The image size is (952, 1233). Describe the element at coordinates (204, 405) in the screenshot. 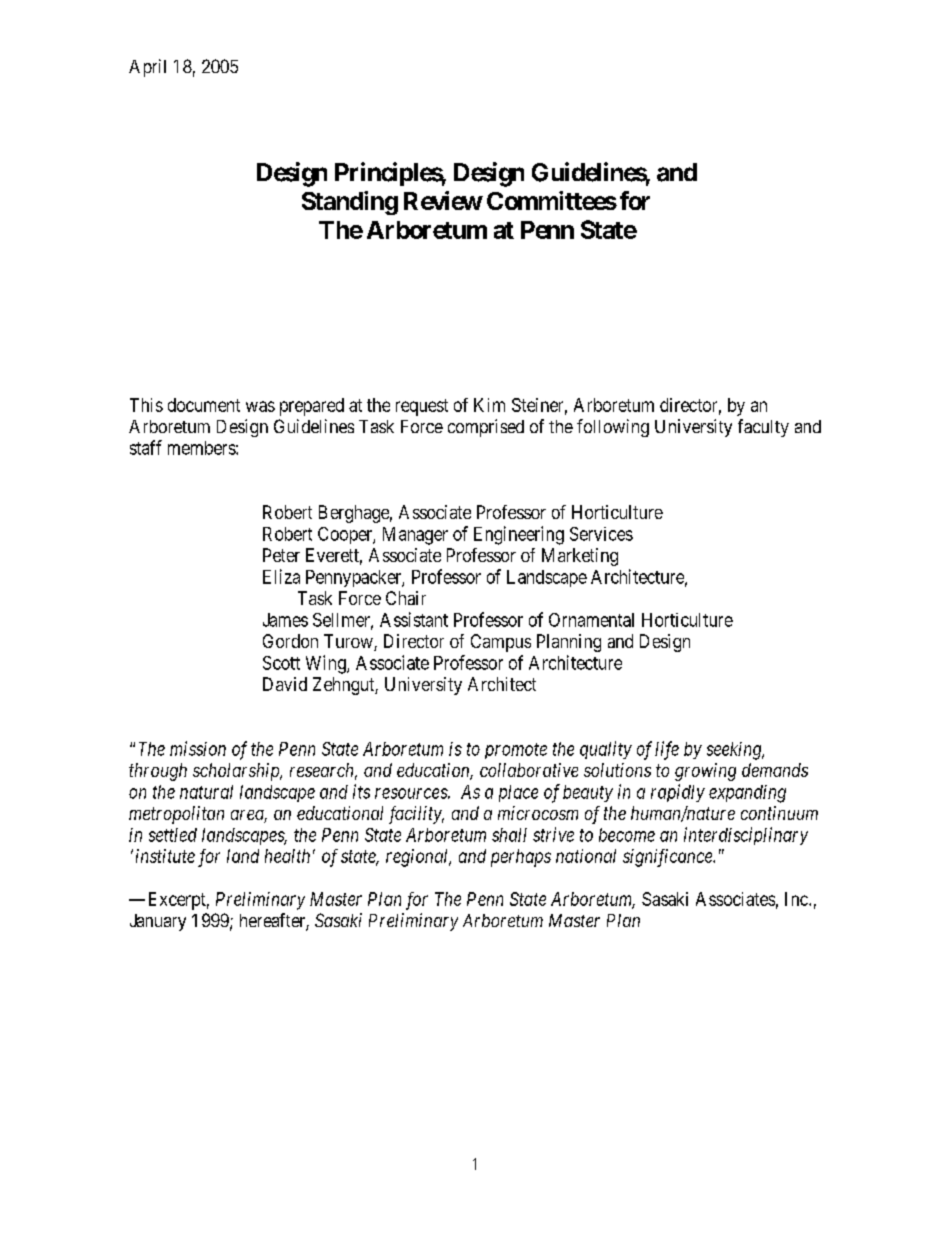

I see `document` at that location.
